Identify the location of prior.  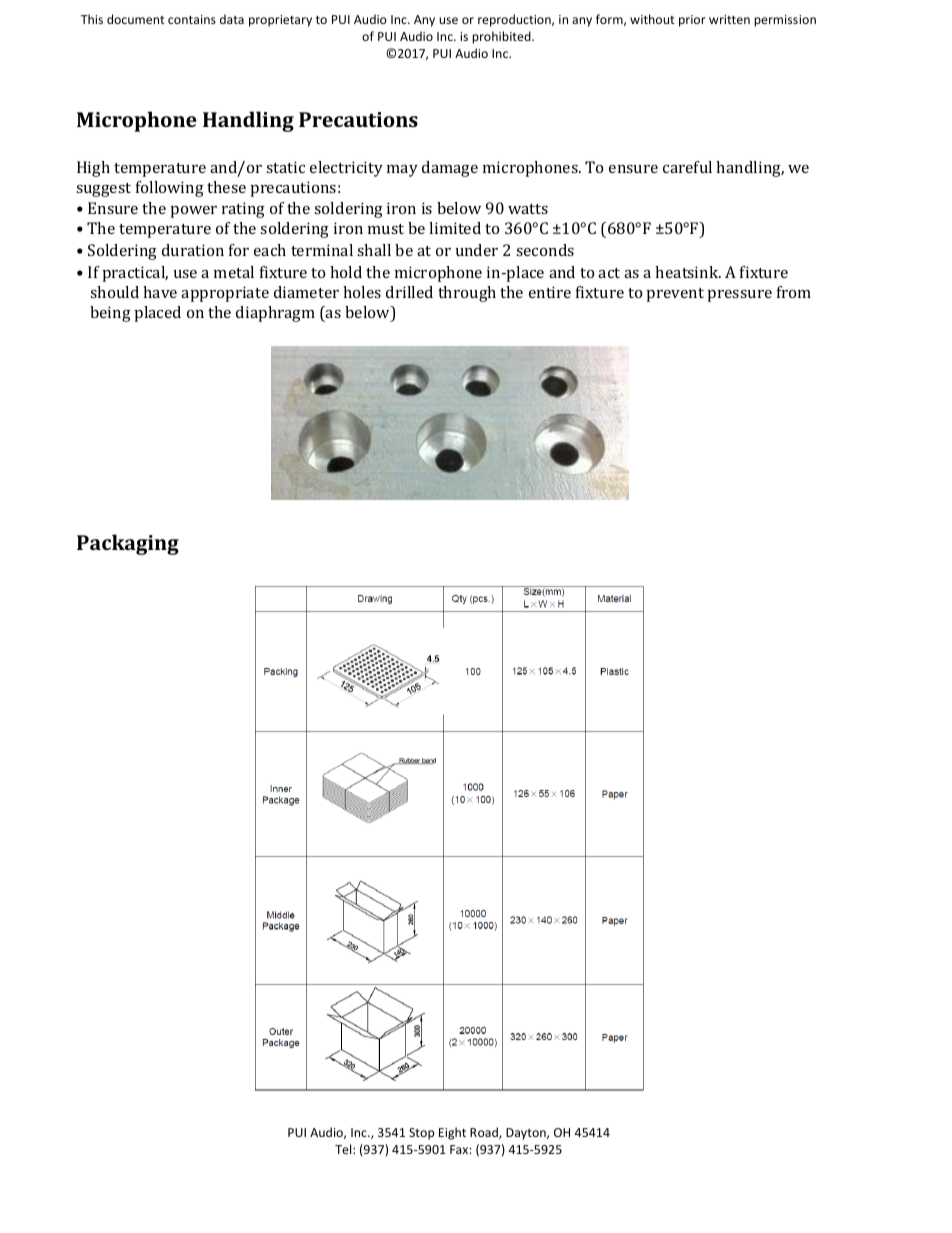
(692, 21).
